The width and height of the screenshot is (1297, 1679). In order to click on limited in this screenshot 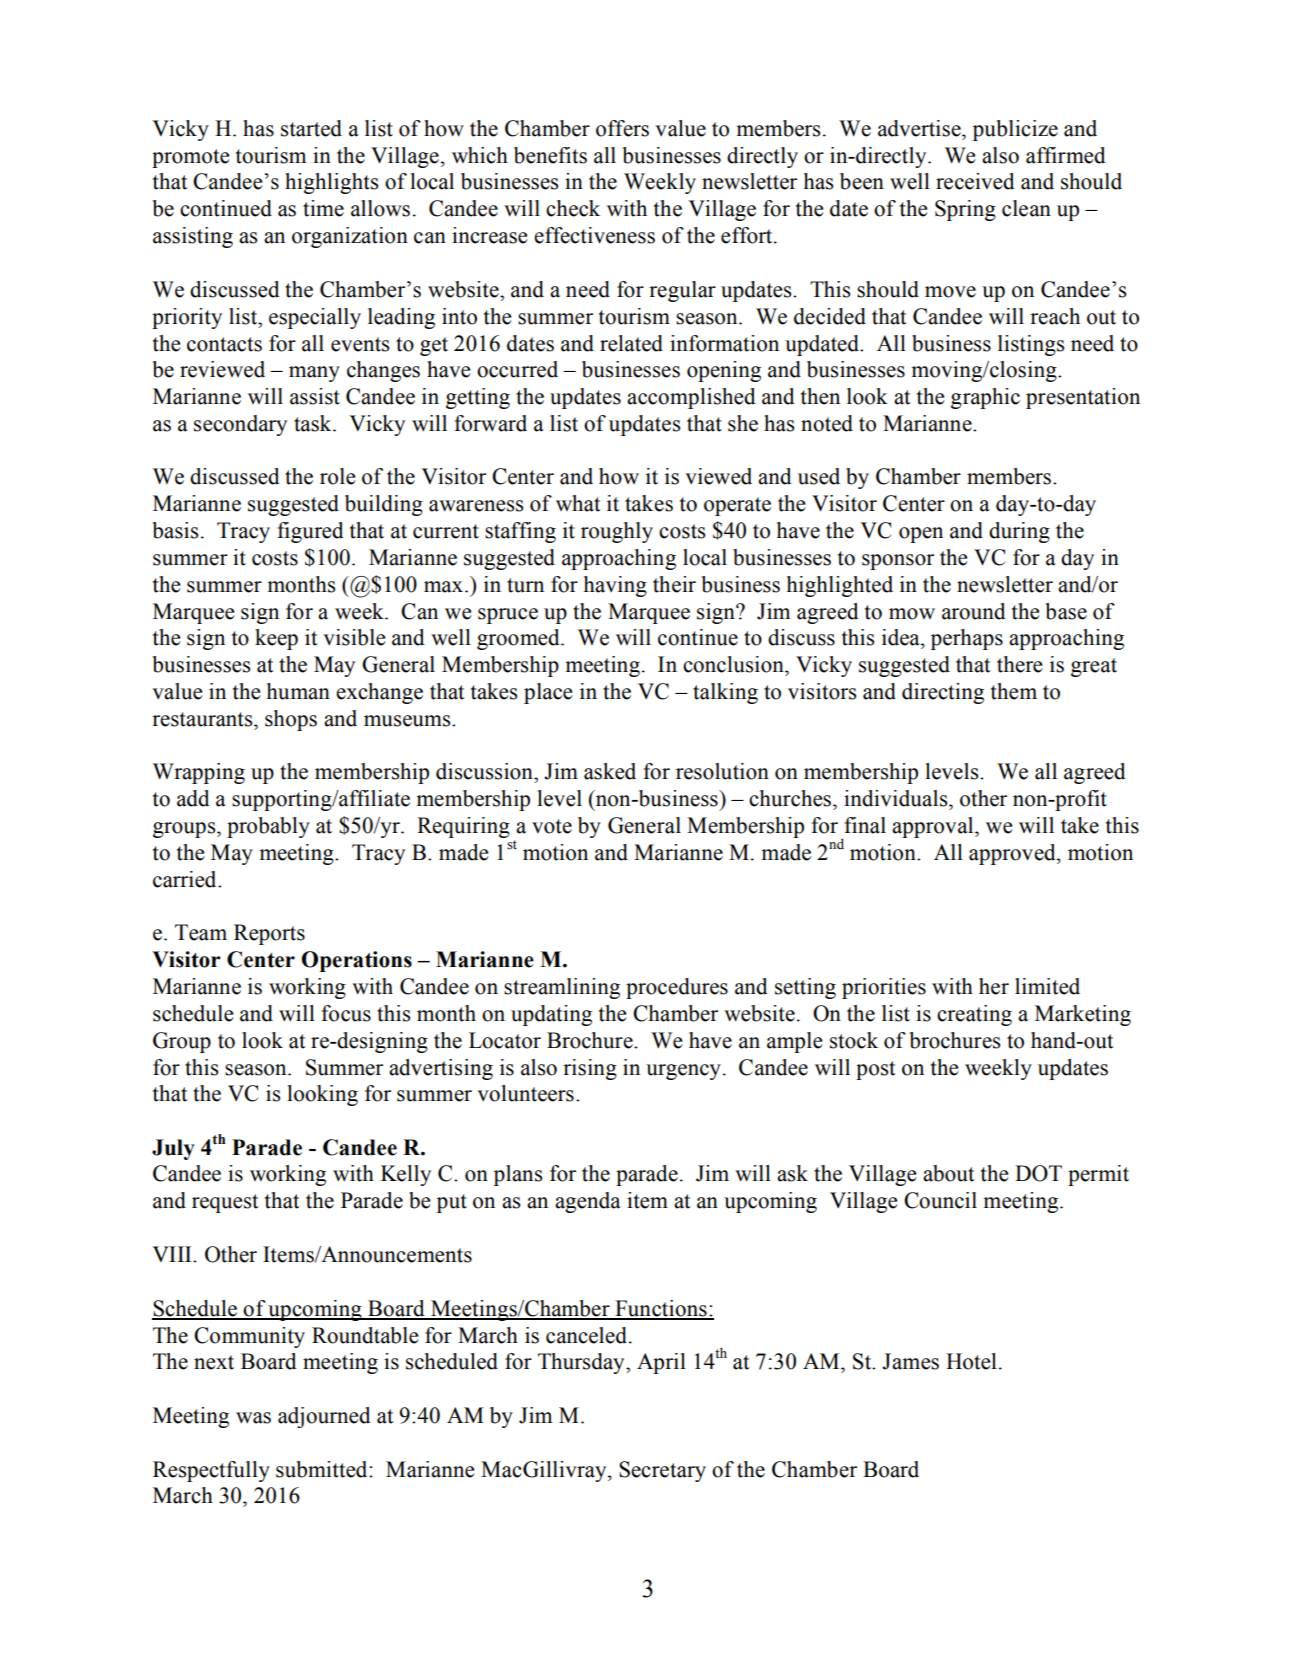, I will do `click(1047, 986)`.
